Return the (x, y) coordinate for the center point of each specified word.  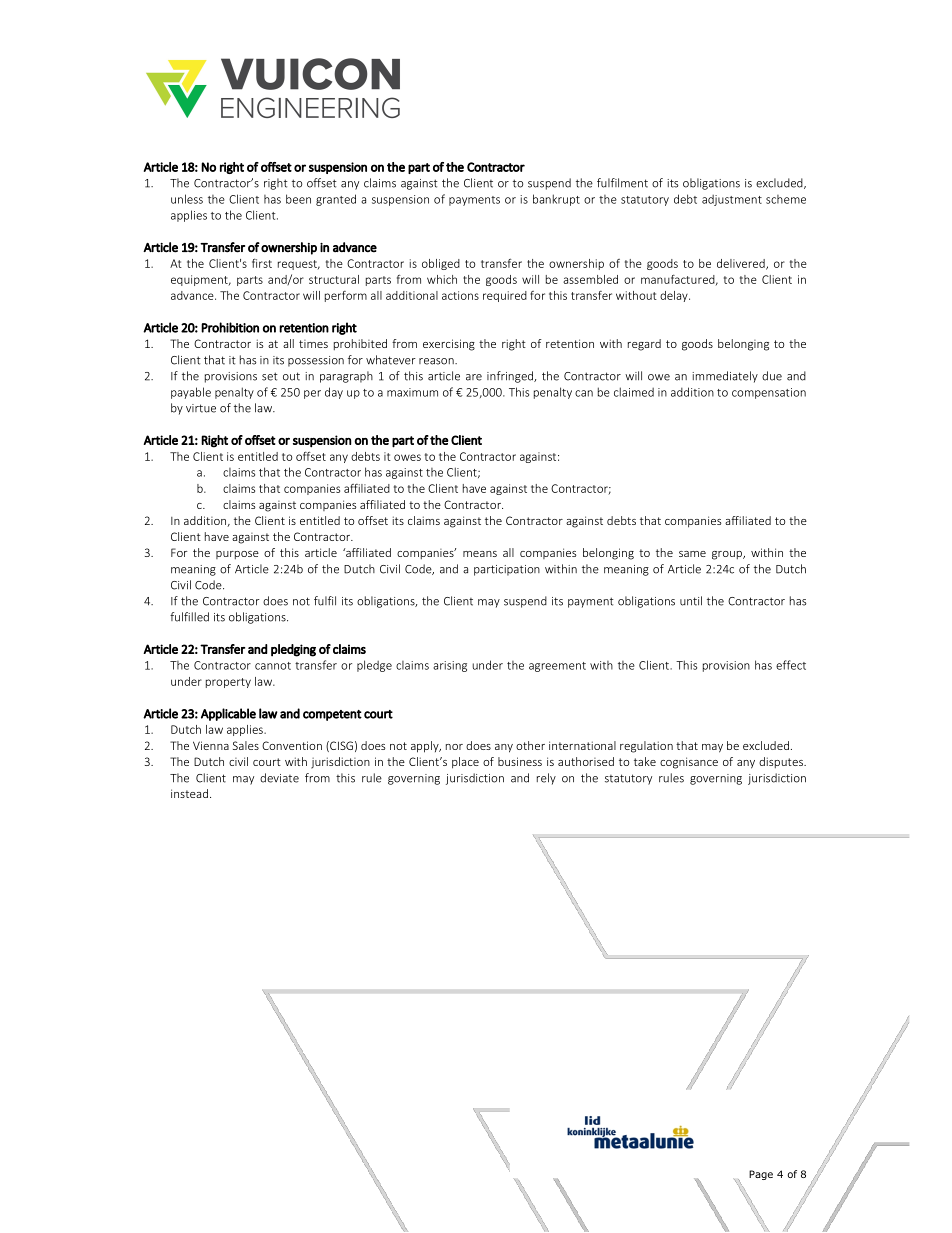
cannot (273, 666)
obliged (441, 264)
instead (189, 793)
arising (450, 666)
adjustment (732, 200)
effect (791, 665)
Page (761, 1175)
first (262, 263)
